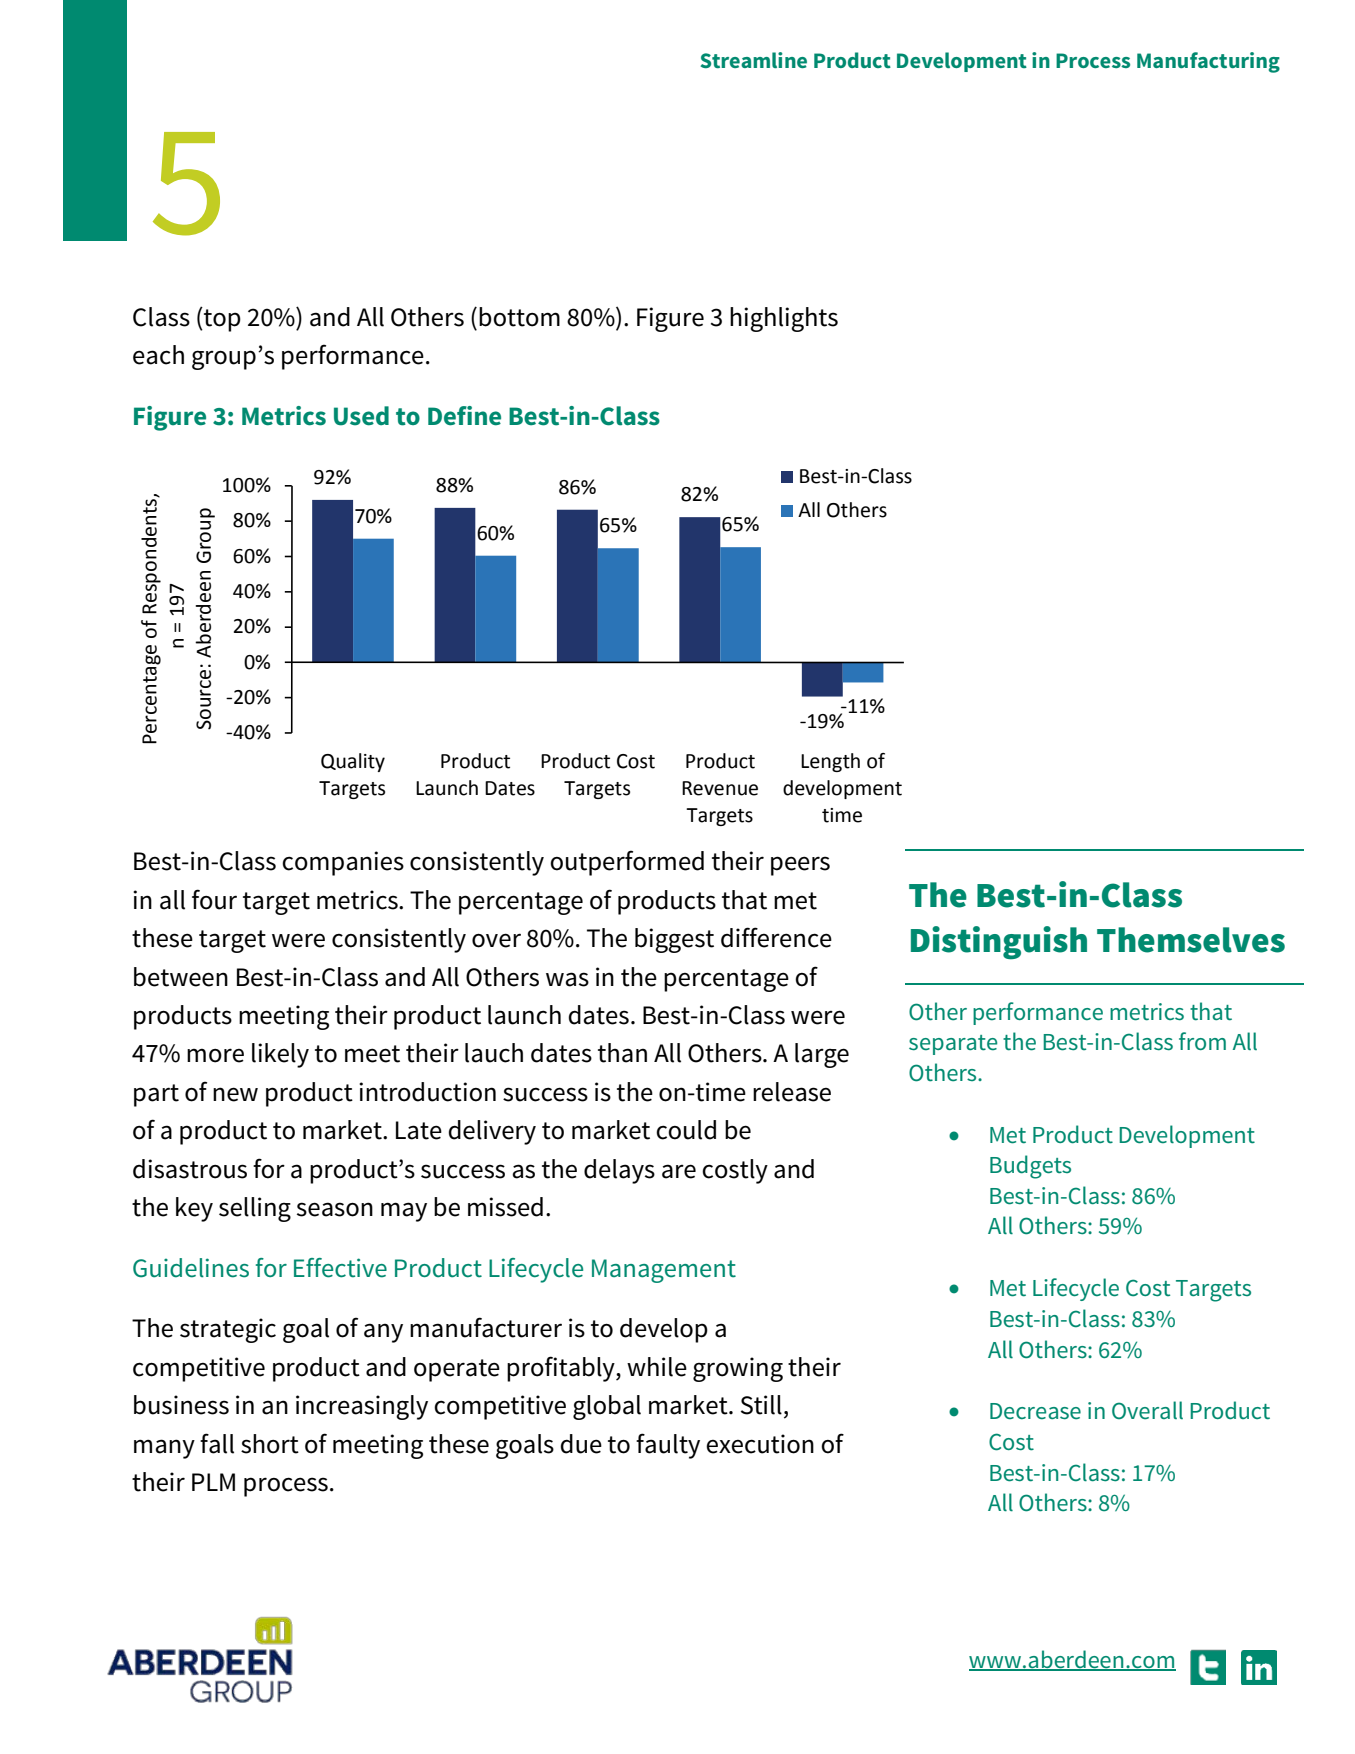 This screenshot has width=1355, height=1754. Describe the element at coordinates (753, 60) in the screenshot. I see `Streamline` at that location.
